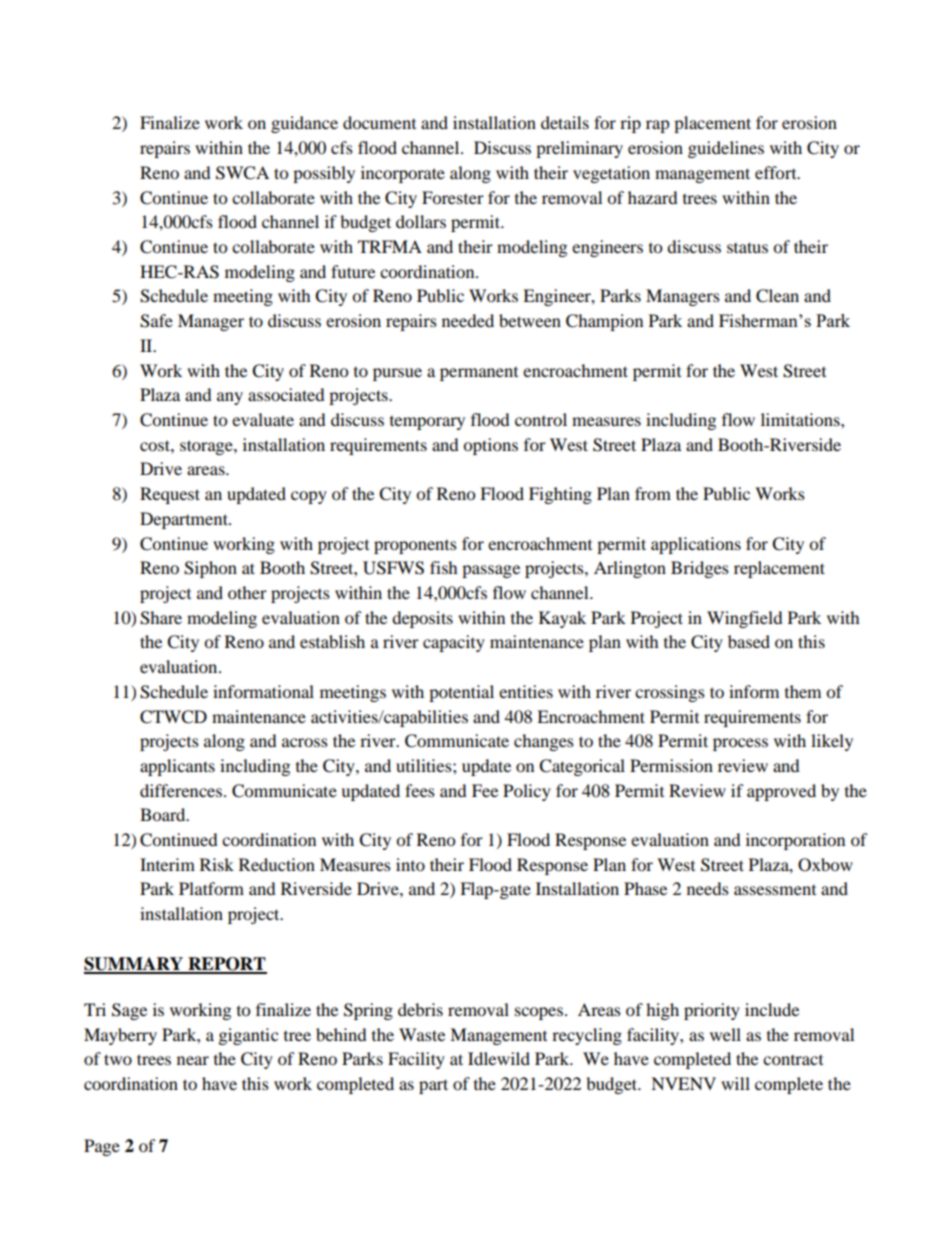  Describe the element at coordinates (781, 792) in the document. I see `approved` at that location.
